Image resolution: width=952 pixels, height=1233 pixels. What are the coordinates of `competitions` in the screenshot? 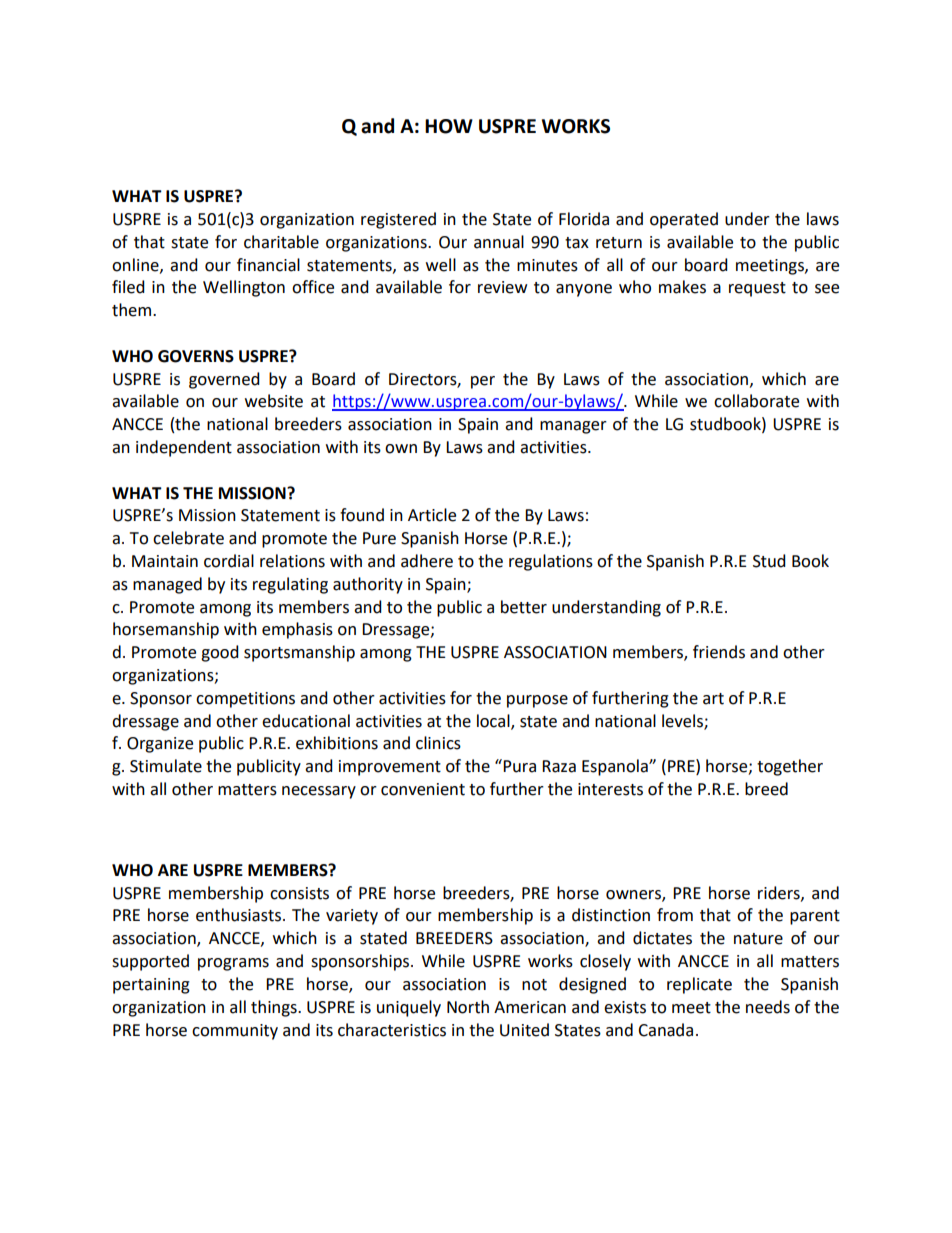 It's located at (245, 700).
